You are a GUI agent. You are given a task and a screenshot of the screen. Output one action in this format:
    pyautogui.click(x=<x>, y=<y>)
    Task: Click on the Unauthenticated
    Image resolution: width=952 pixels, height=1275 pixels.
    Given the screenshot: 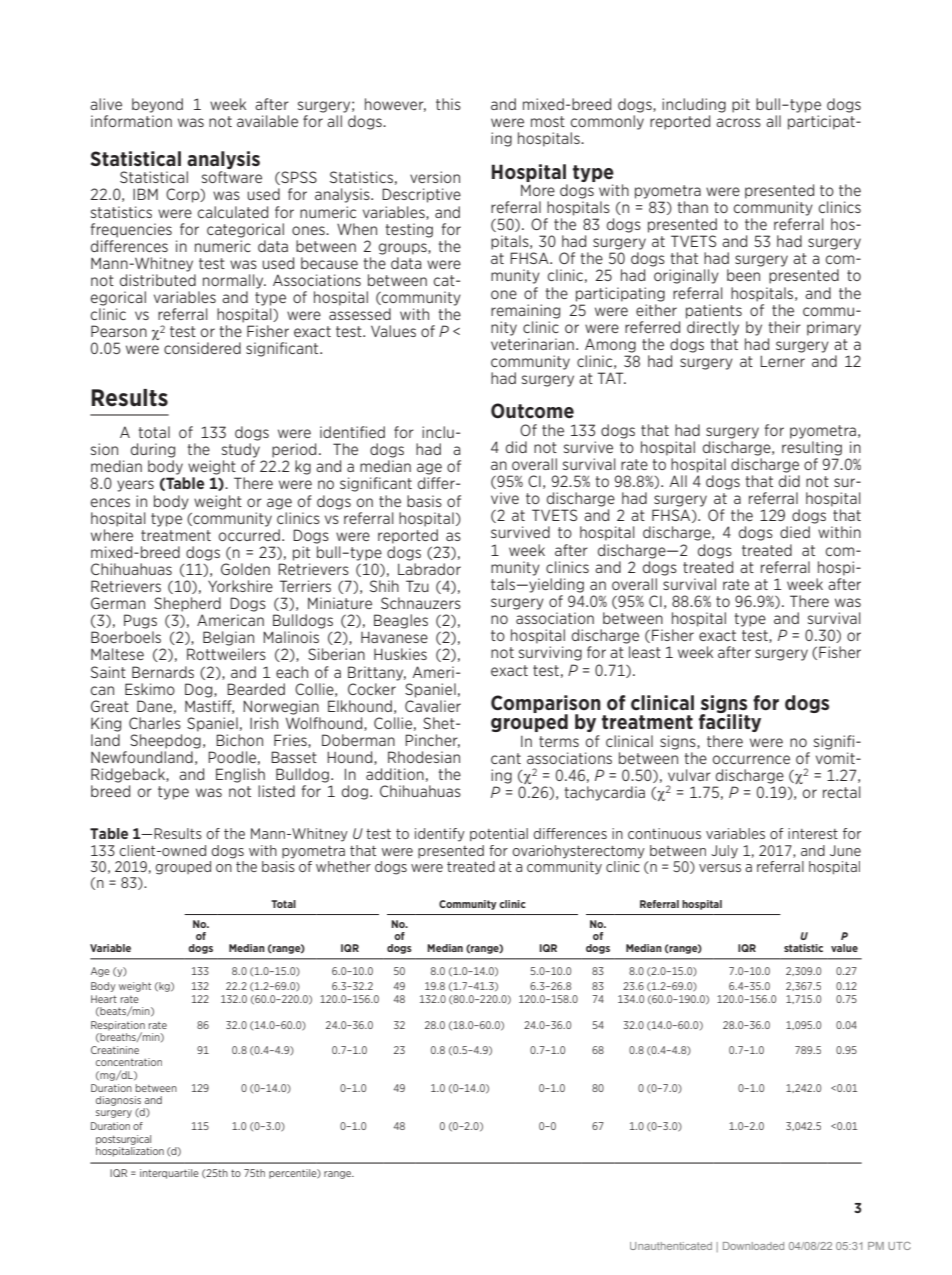 What is the action you would take?
    pyautogui.click(x=671, y=1246)
